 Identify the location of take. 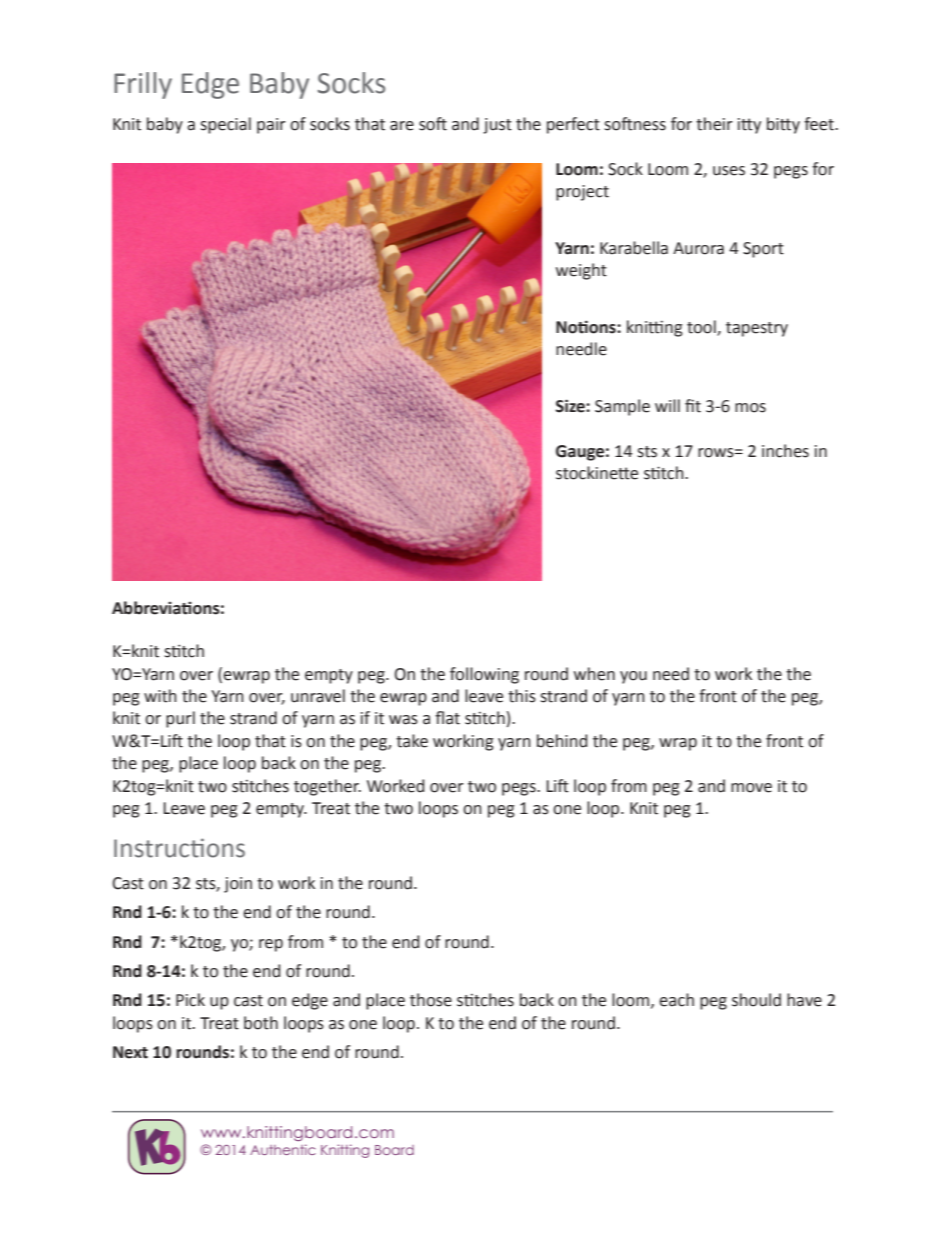
(412, 741).
